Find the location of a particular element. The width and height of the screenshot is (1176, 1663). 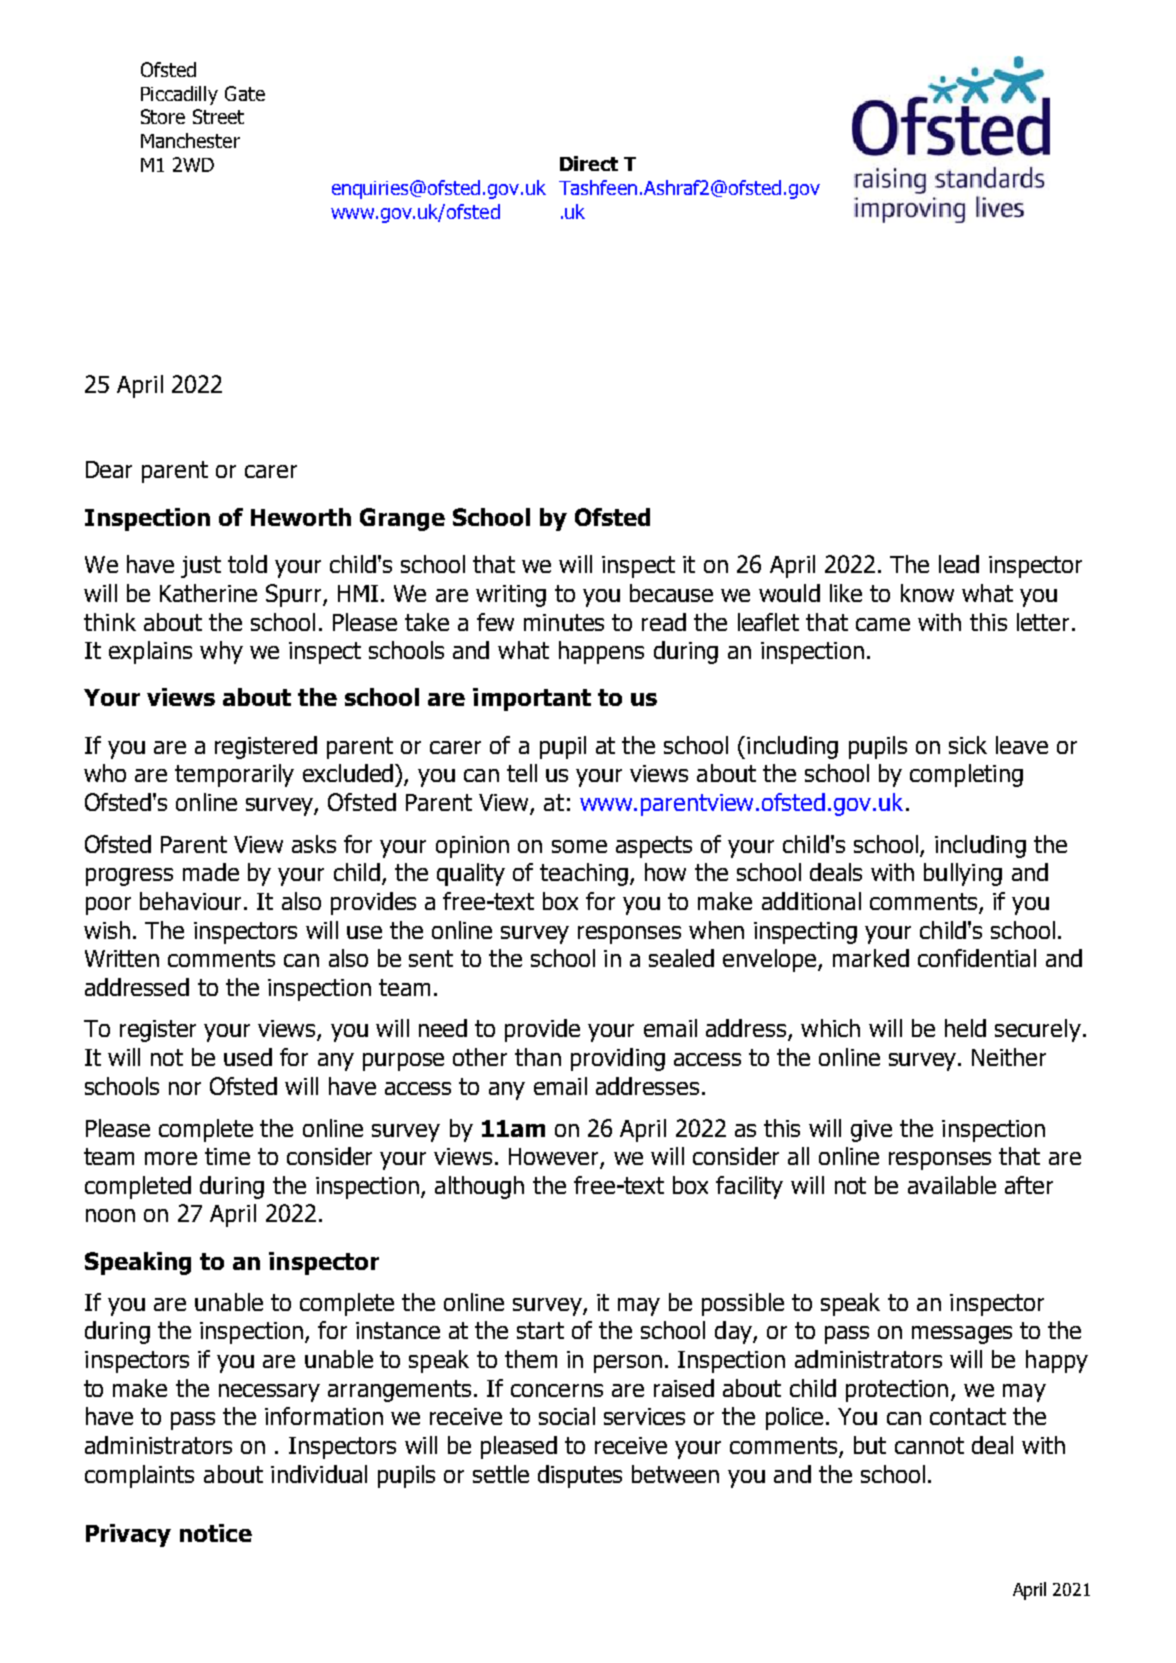

lead is located at coordinates (959, 564).
